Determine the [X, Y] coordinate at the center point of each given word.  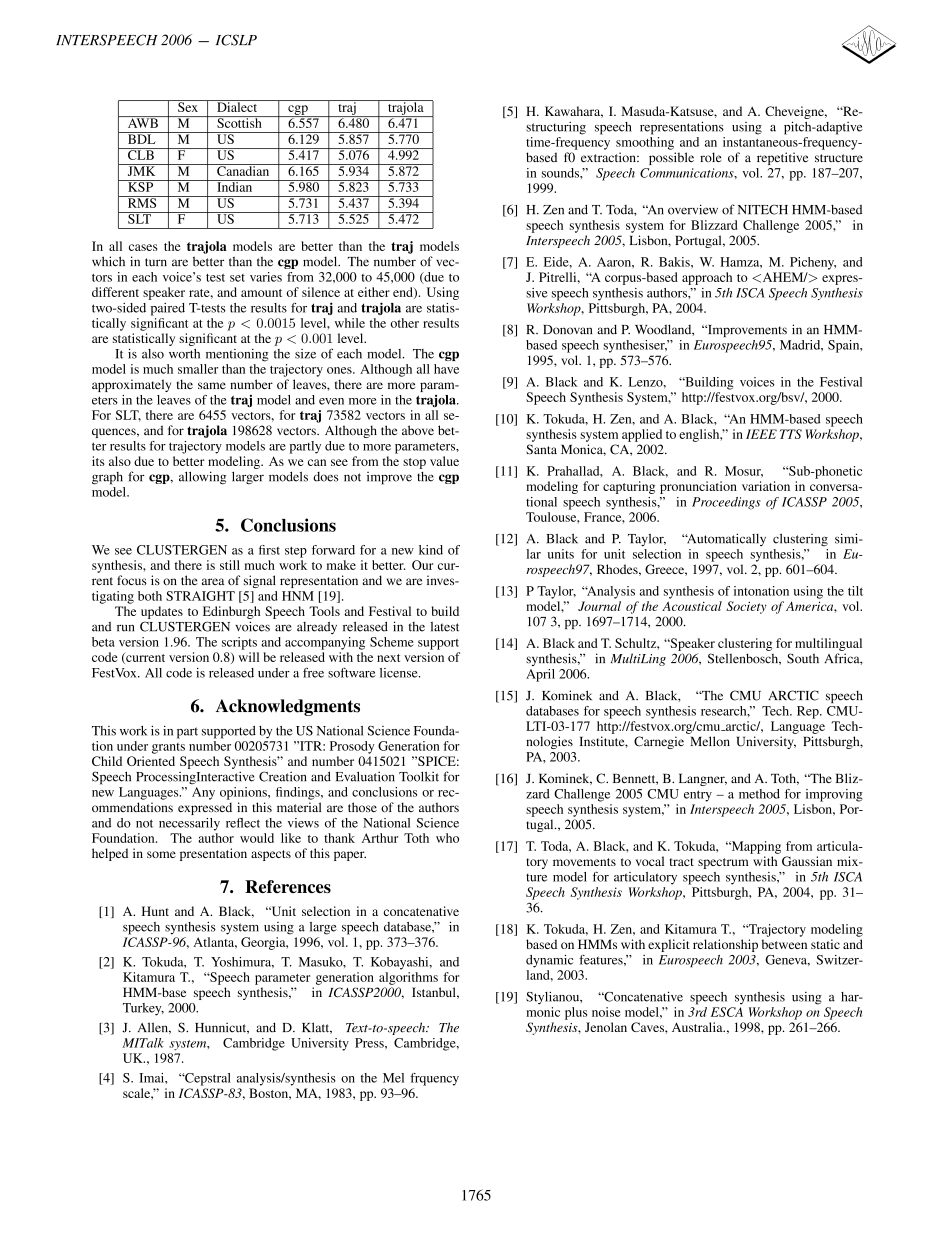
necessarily [189, 824]
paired [168, 309]
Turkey [143, 1009]
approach [707, 278]
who [447, 838]
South [803, 658]
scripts [239, 643]
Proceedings [726, 503]
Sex [188, 106]
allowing [202, 478]
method [759, 794]
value [444, 461]
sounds [561, 173]
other [404, 323]
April [540, 675]
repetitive [782, 158]
